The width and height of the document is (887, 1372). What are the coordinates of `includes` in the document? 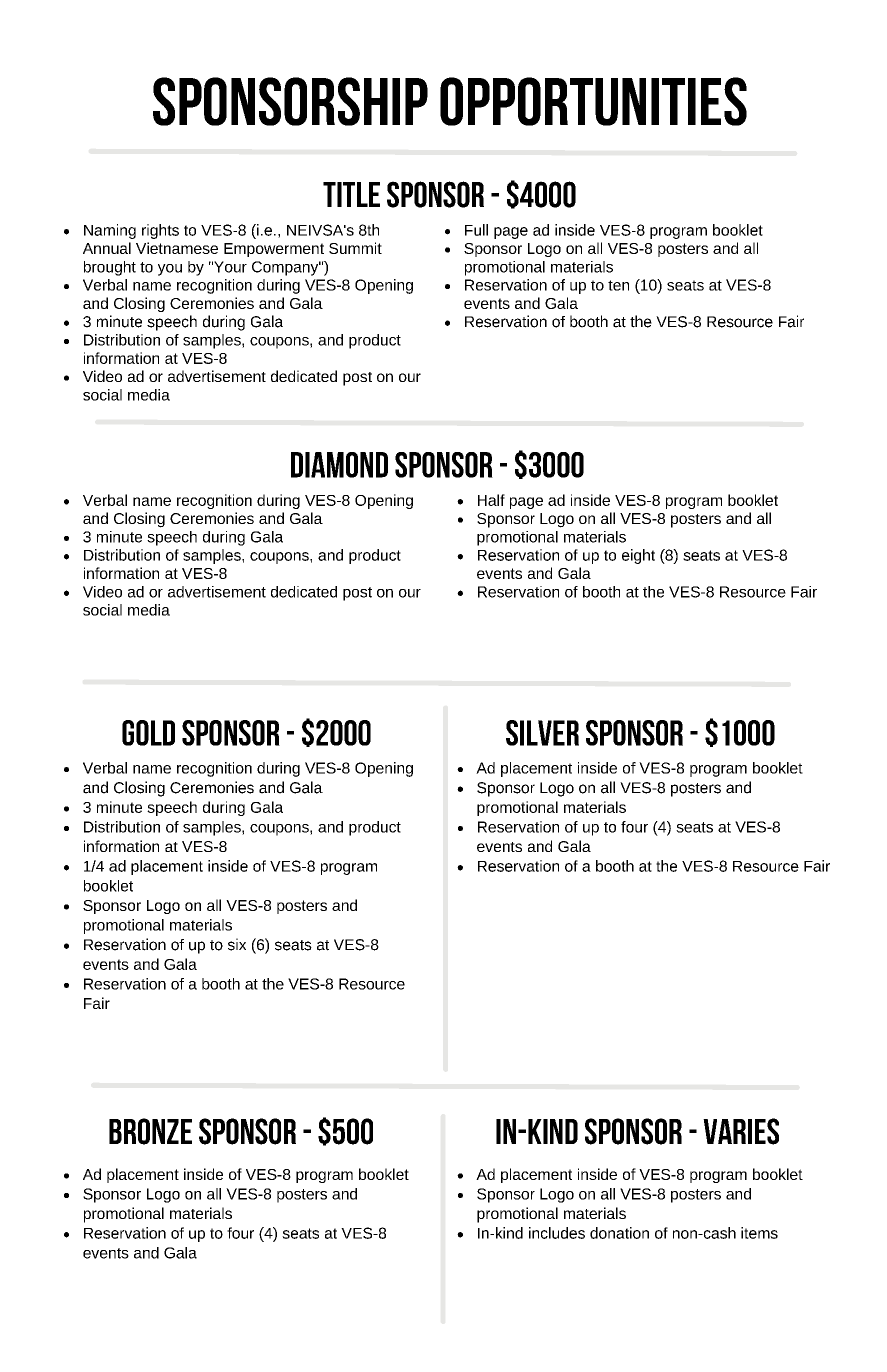 It's located at (557, 1233).
